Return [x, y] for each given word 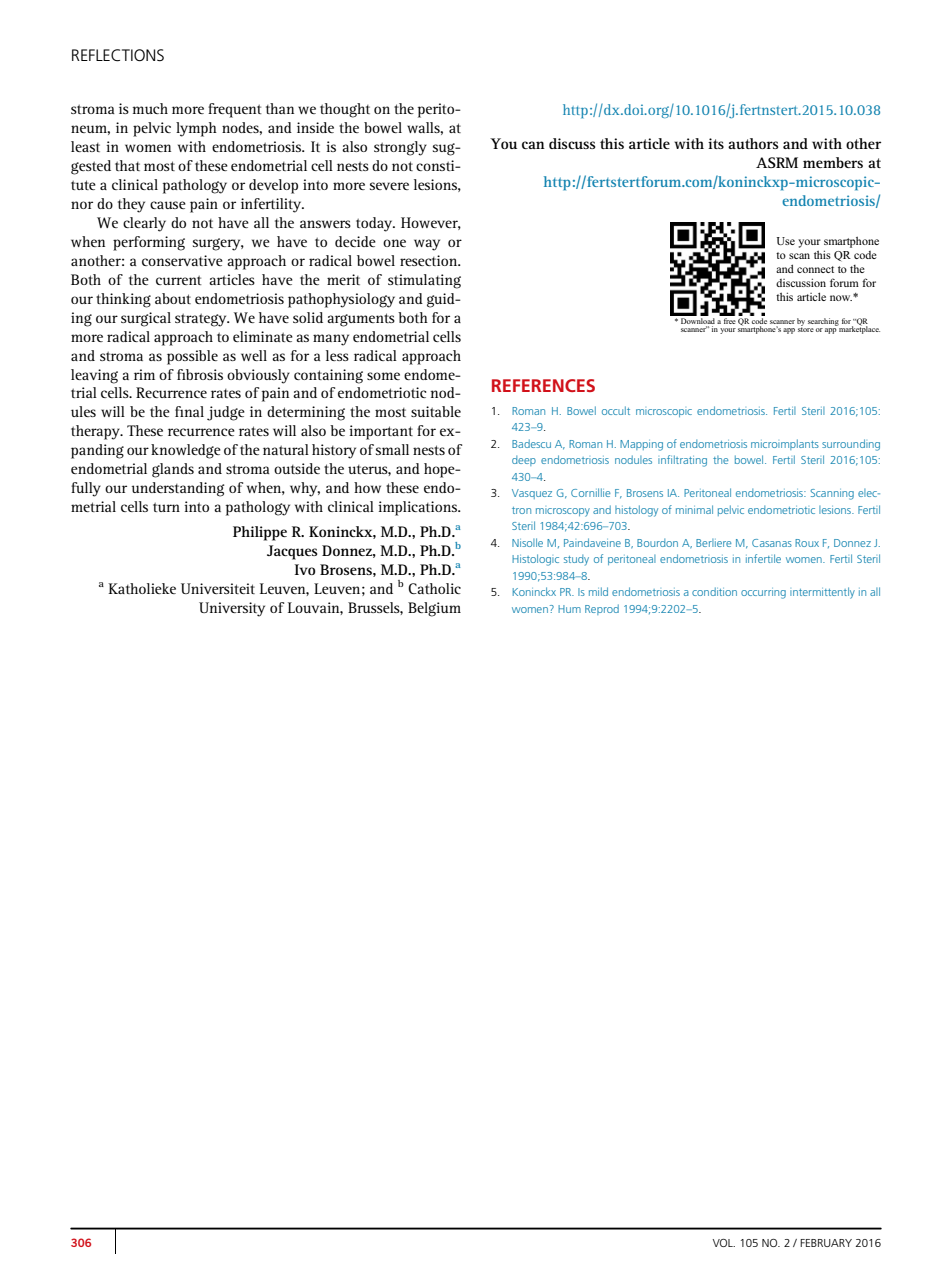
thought [345, 110]
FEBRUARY [826, 1243]
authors [753, 143]
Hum [569, 609]
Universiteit [218, 588]
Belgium [434, 609]
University [232, 609]
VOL [724, 1243]
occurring [763, 593]
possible [192, 357]
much [150, 108]
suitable [436, 411]
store [806, 328]
